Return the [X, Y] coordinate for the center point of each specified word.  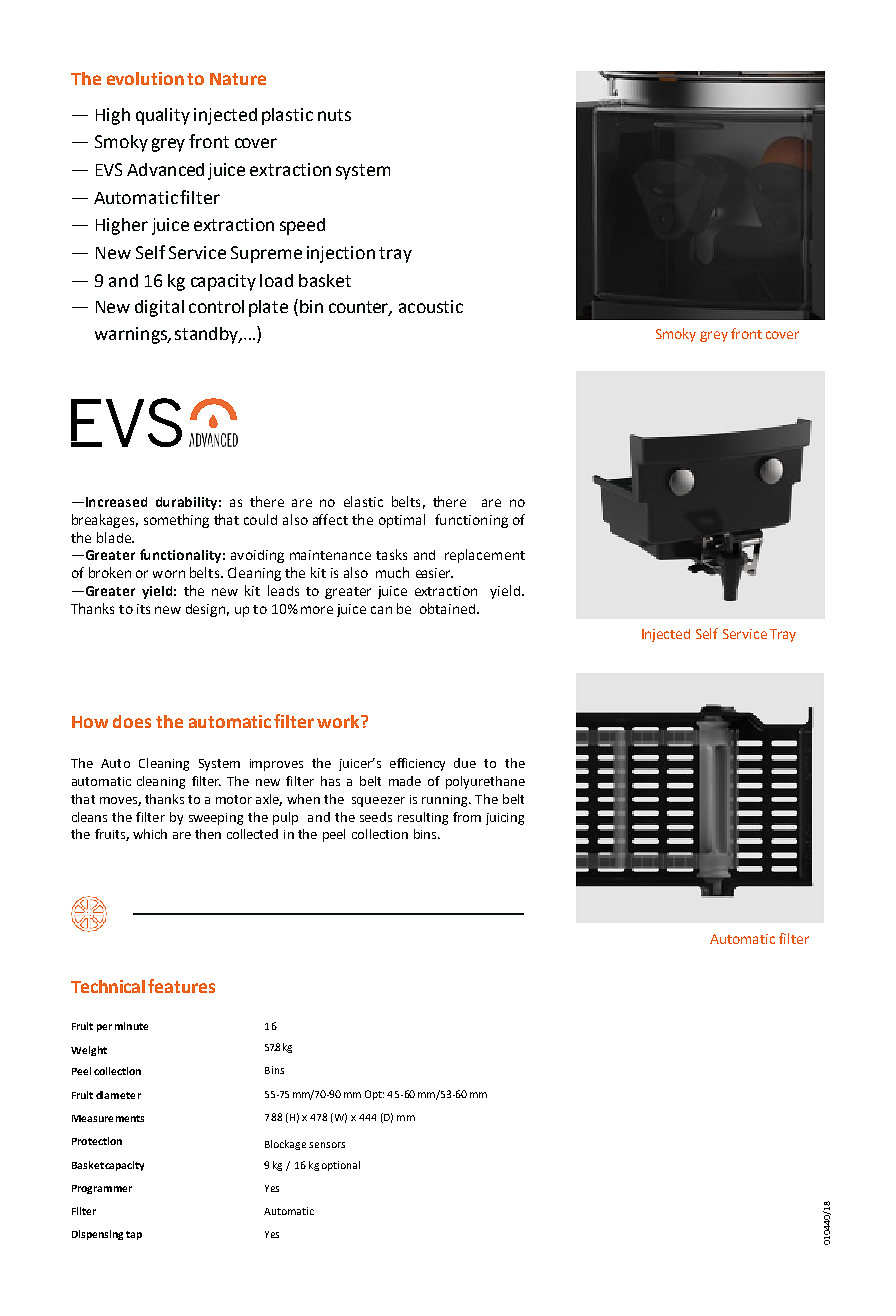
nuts [334, 115]
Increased [116, 502]
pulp [285, 818]
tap [134, 1235]
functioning [471, 521]
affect [330, 519]
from [467, 817]
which [150, 834]
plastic [287, 116]
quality [163, 116]
